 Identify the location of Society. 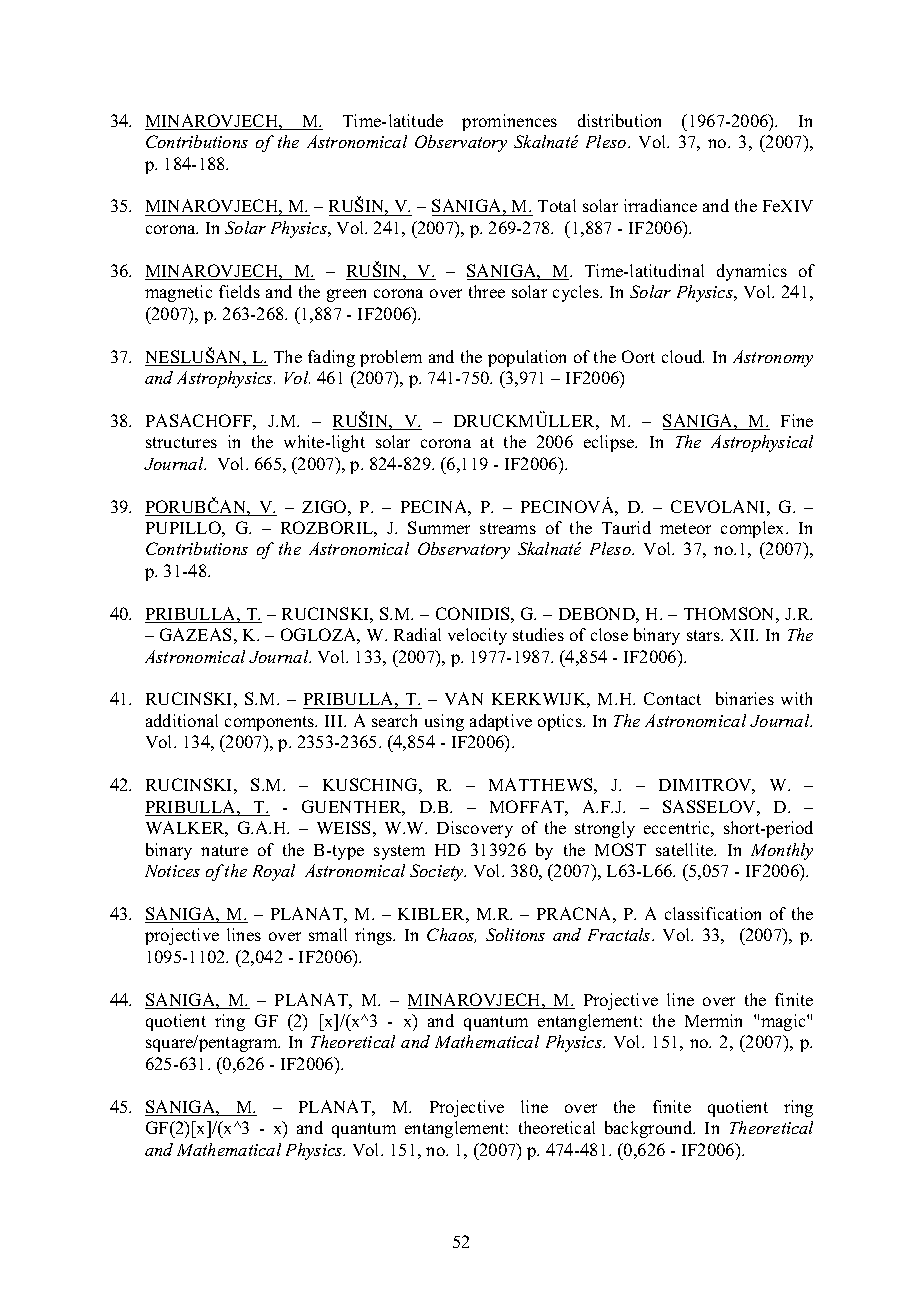
(438, 872).
